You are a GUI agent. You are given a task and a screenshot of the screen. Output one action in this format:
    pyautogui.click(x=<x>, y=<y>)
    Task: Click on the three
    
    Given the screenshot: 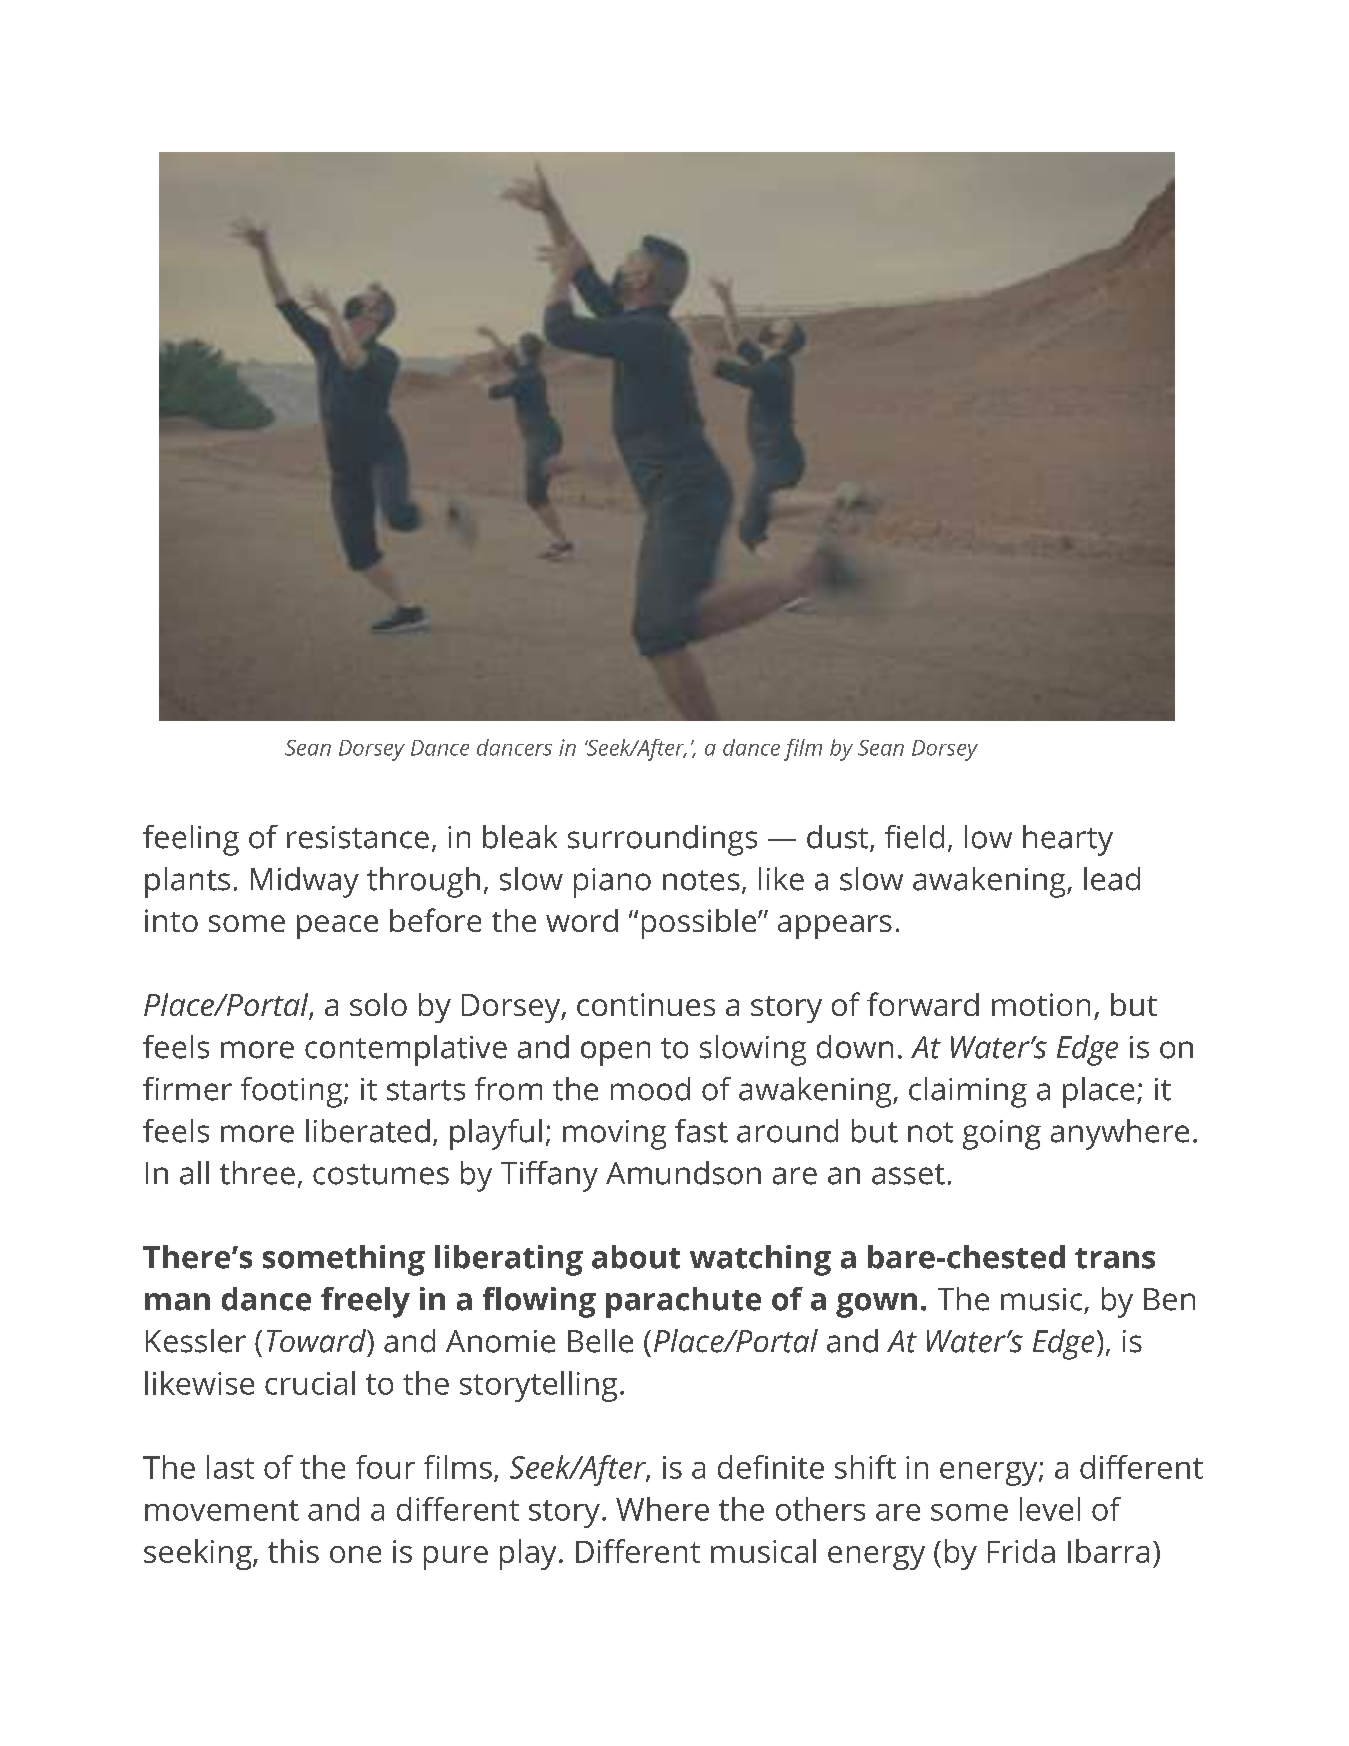 What is the action you would take?
    pyautogui.click(x=257, y=1173)
